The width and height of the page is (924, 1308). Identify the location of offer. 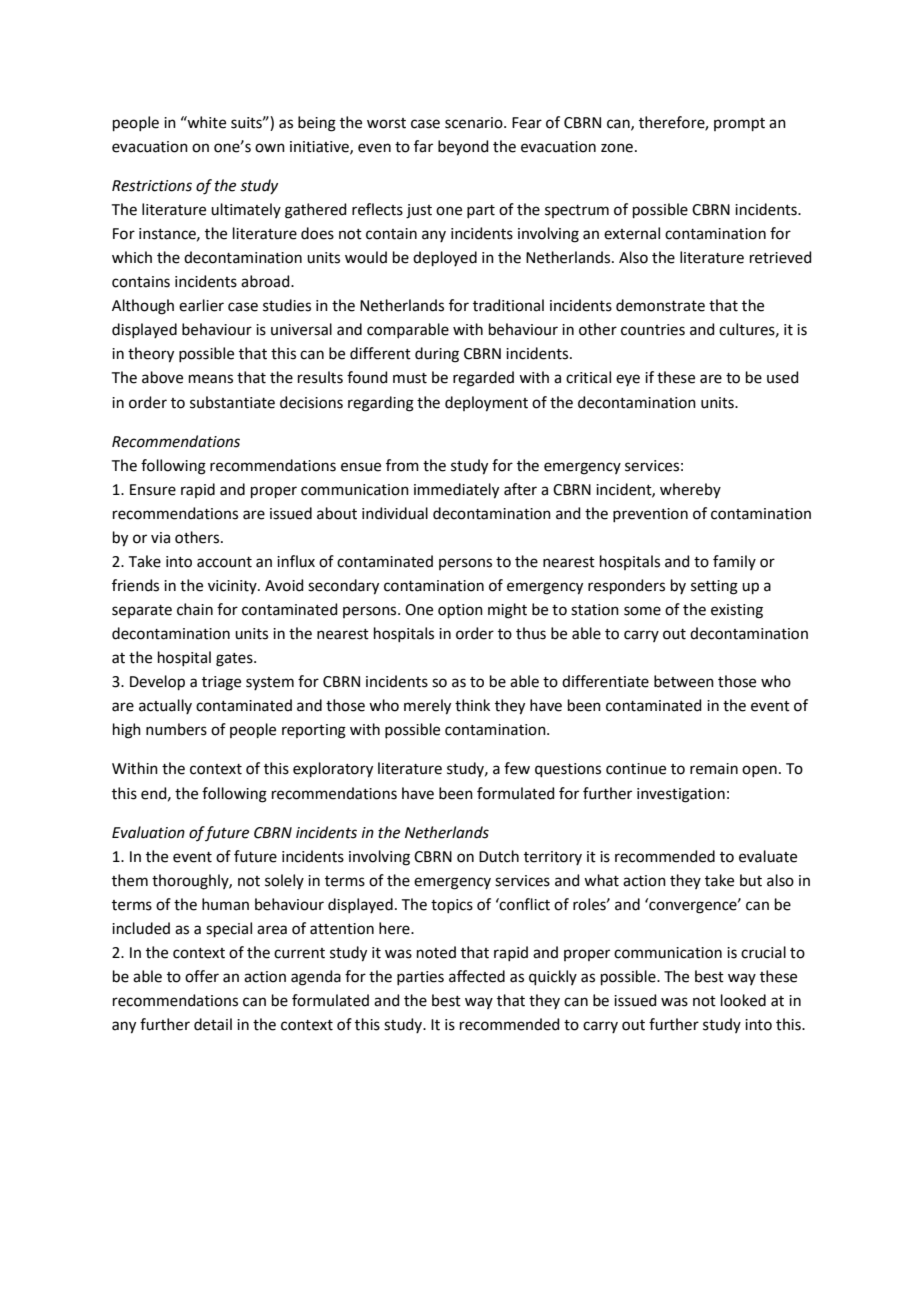
(202, 976).
